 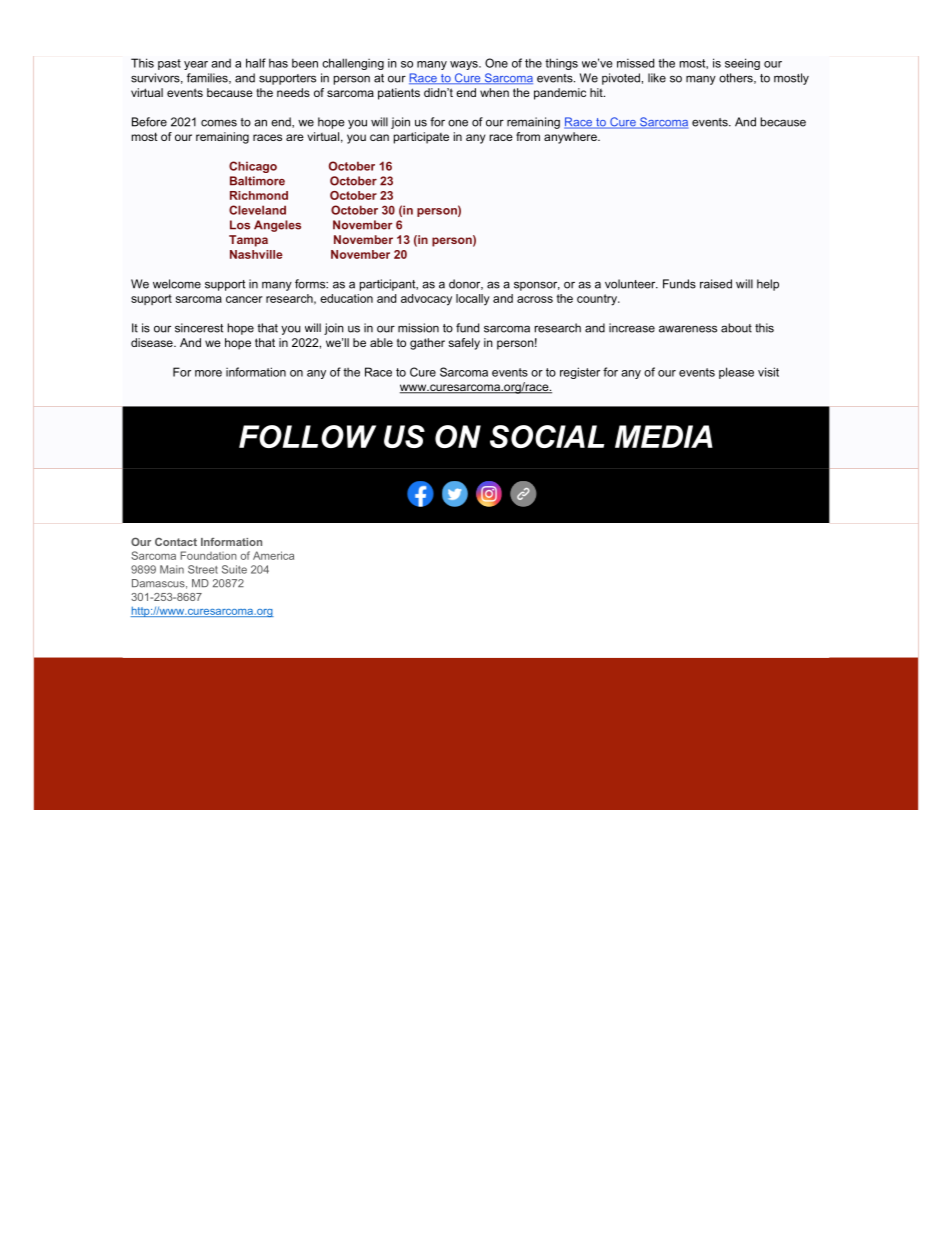 I want to click on Foundation, so click(x=208, y=555).
